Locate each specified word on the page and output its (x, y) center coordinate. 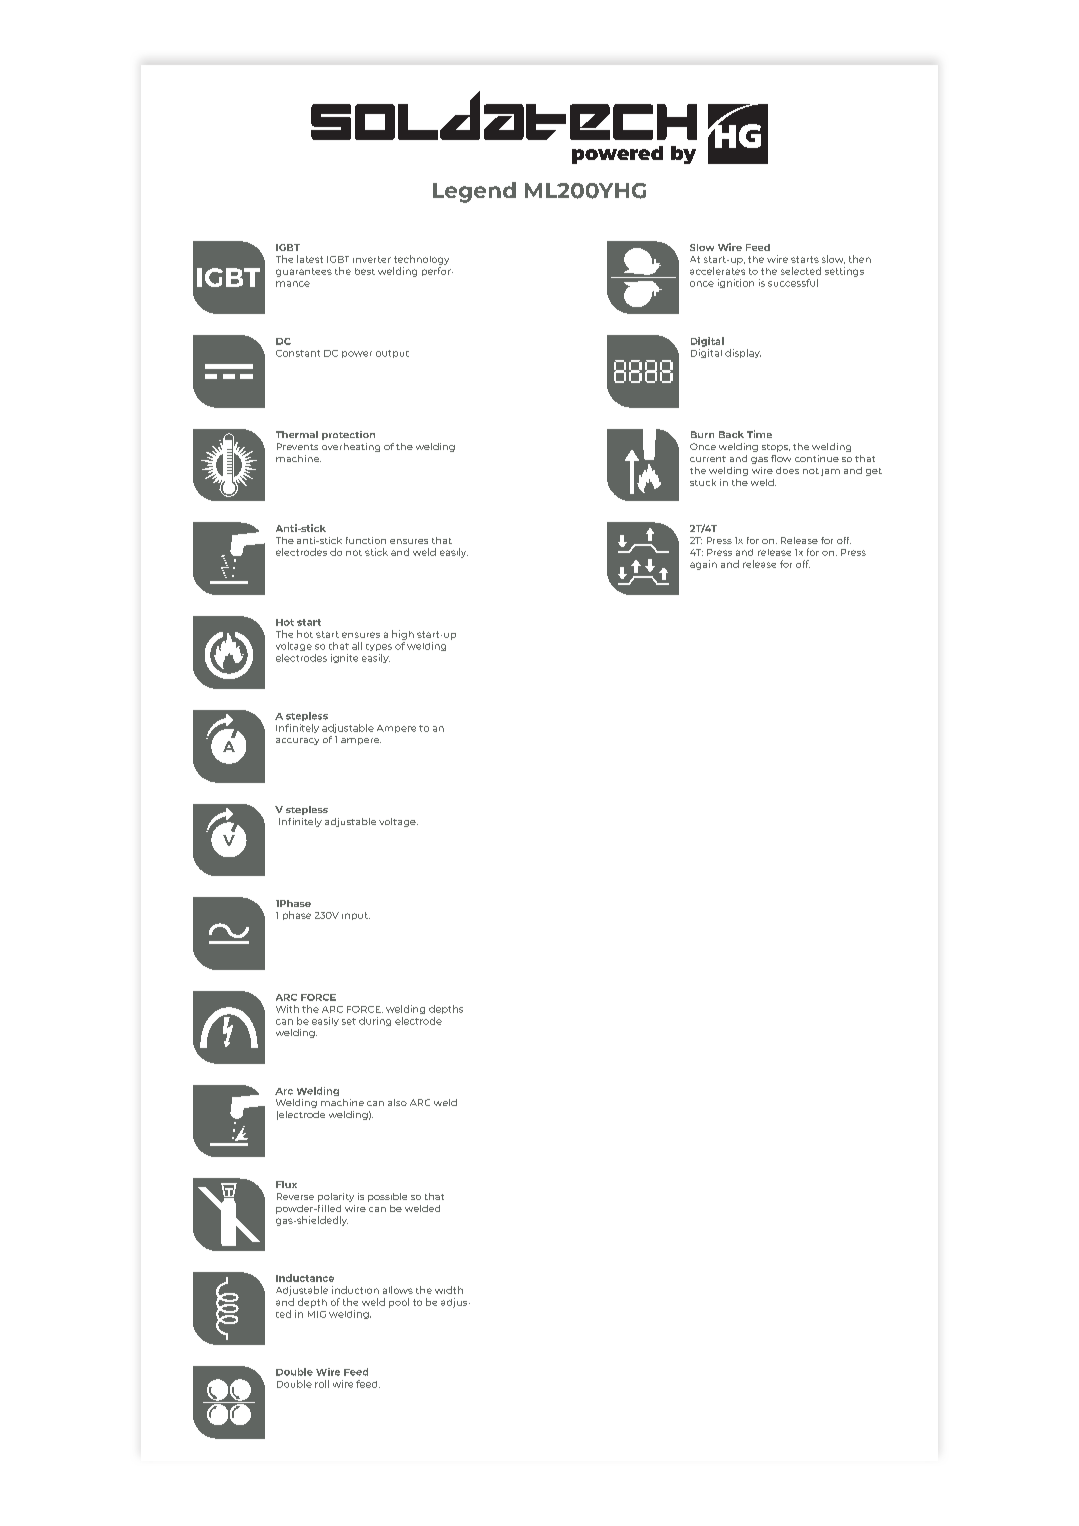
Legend (474, 192)
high (403, 635)
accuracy (297, 741)
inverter (372, 259)
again (703, 565)
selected (801, 271)
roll (322, 1384)
